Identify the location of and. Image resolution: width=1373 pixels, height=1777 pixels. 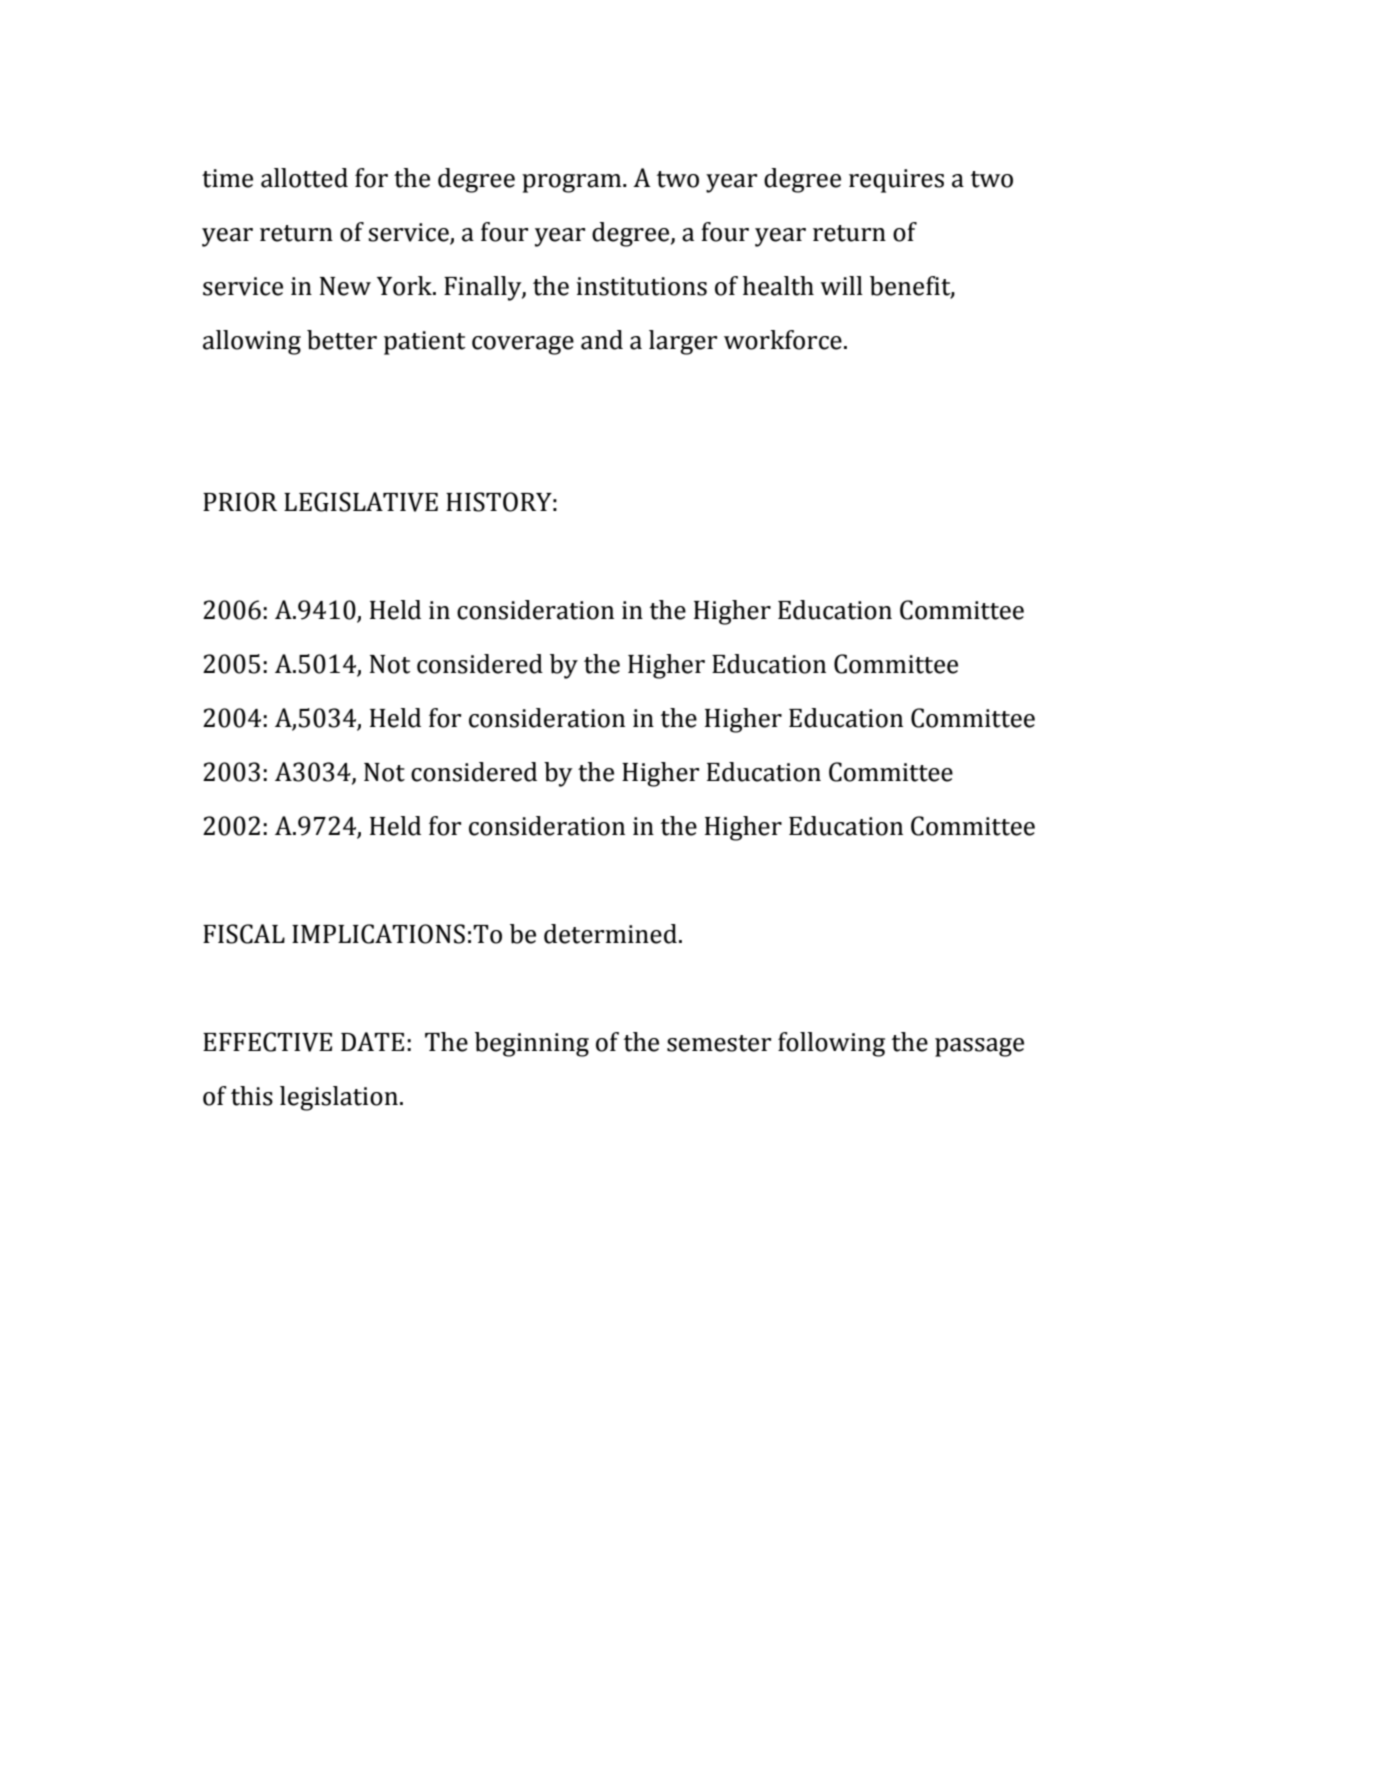
(602, 340).
